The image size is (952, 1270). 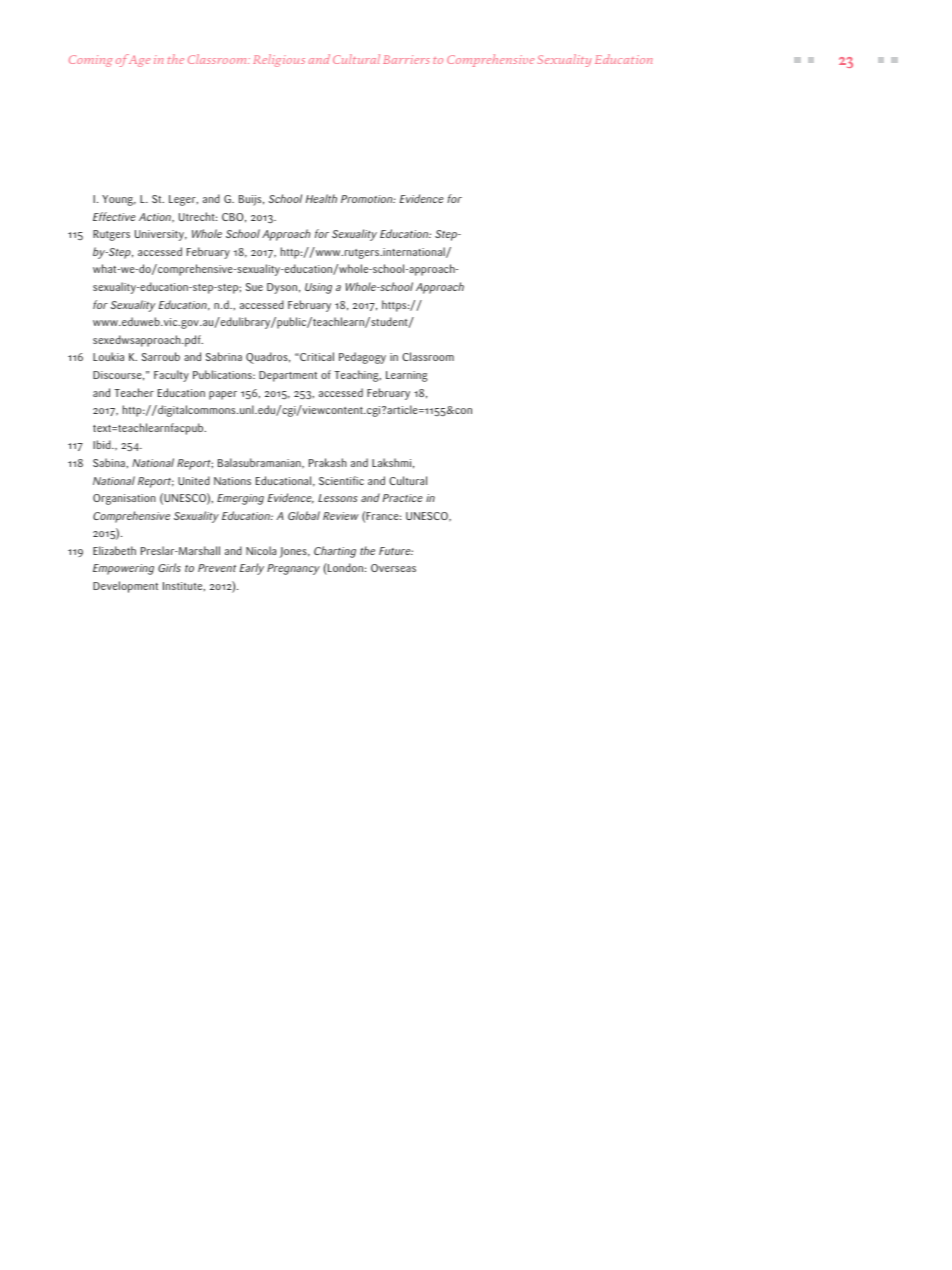 I want to click on Faculty, so click(x=171, y=376).
